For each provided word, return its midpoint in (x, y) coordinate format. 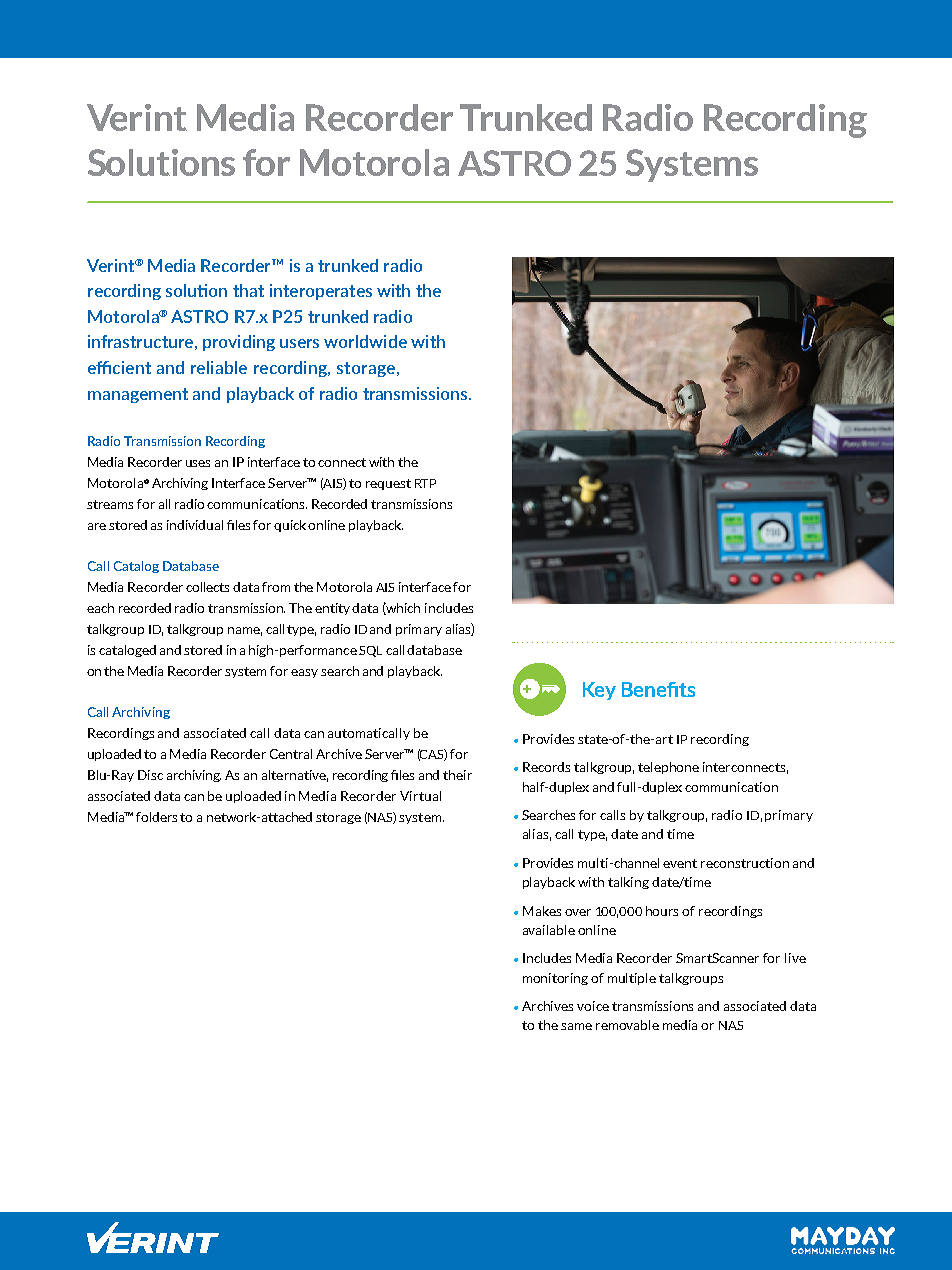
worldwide (365, 341)
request (388, 484)
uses (198, 463)
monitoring (555, 979)
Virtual (420, 796)
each (100, 608)
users (299, 343)
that (248, 290)
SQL (370, 651)
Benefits (658, 689)
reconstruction (745, 863)
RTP (425, 483)
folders (156, 817)
